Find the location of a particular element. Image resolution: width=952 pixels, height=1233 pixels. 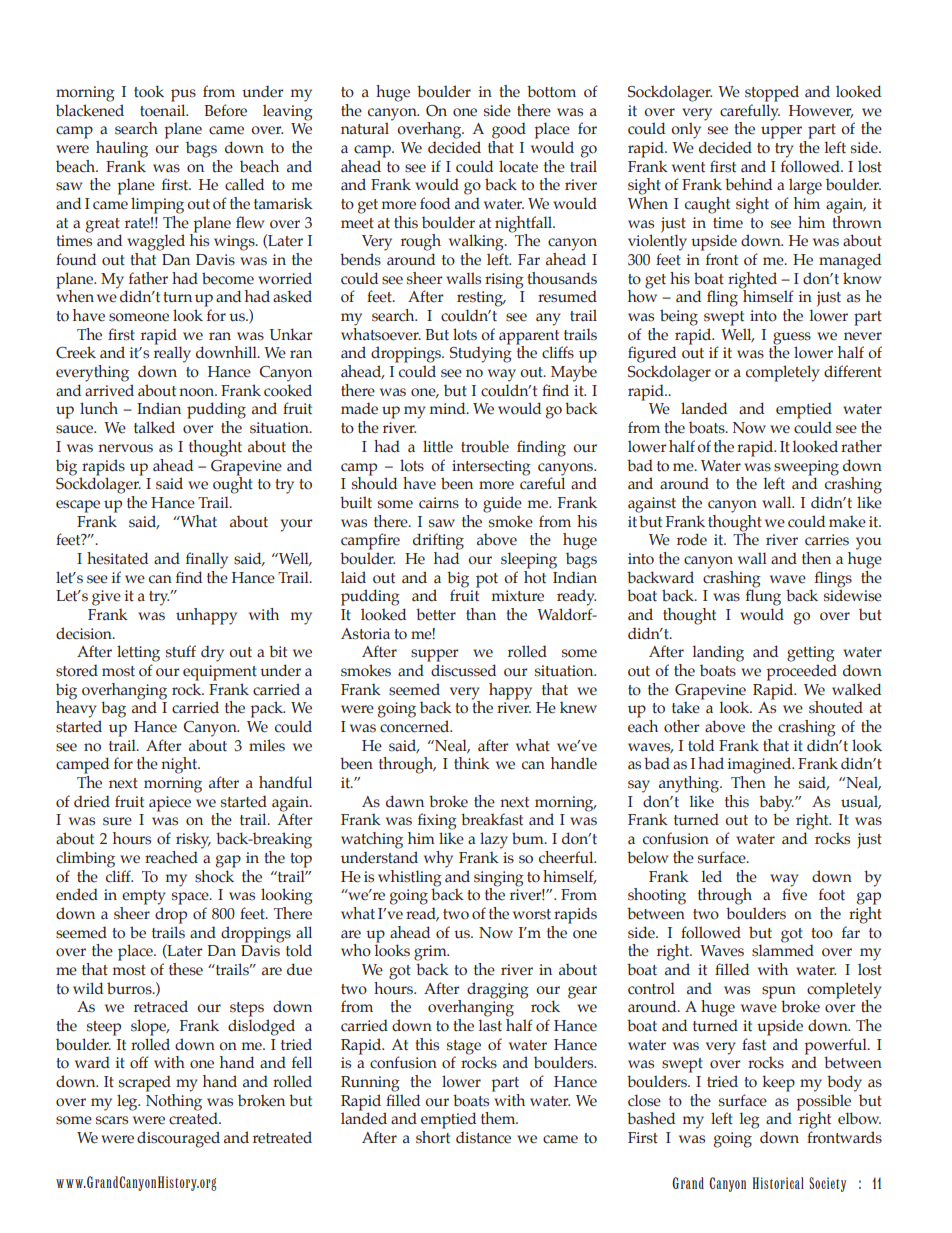

toenail is located at coordinates (164, 110).
